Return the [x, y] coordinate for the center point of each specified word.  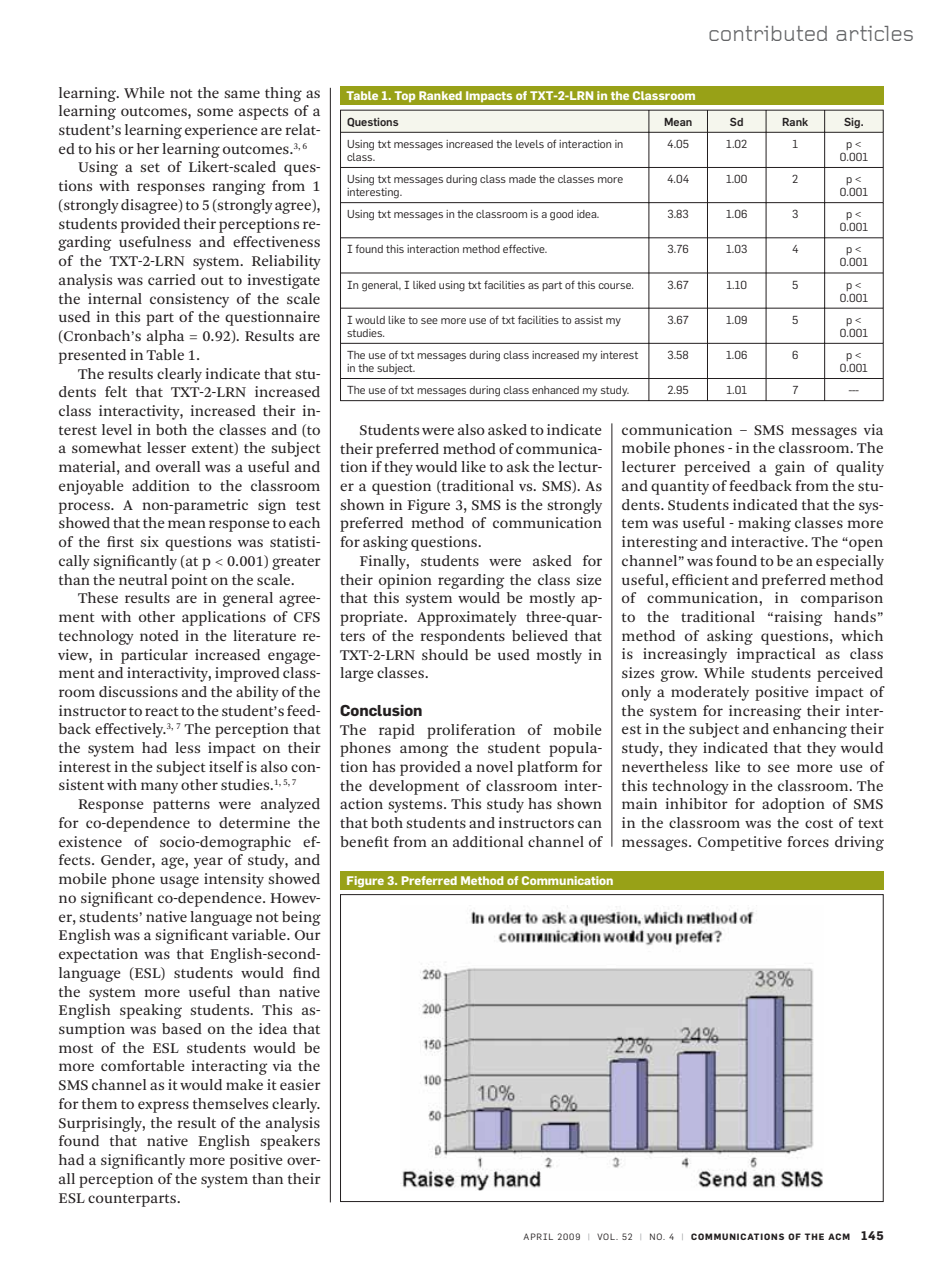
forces [808, 841]
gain [790, 468]
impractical [776, 655]
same [242, 94]
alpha [165, 337]
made [522, 179]
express [163, 1107]
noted [159, 635]
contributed [768, 33]
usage [179, 882]
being [301, 918]
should [445, 654]
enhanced [555, 390]
